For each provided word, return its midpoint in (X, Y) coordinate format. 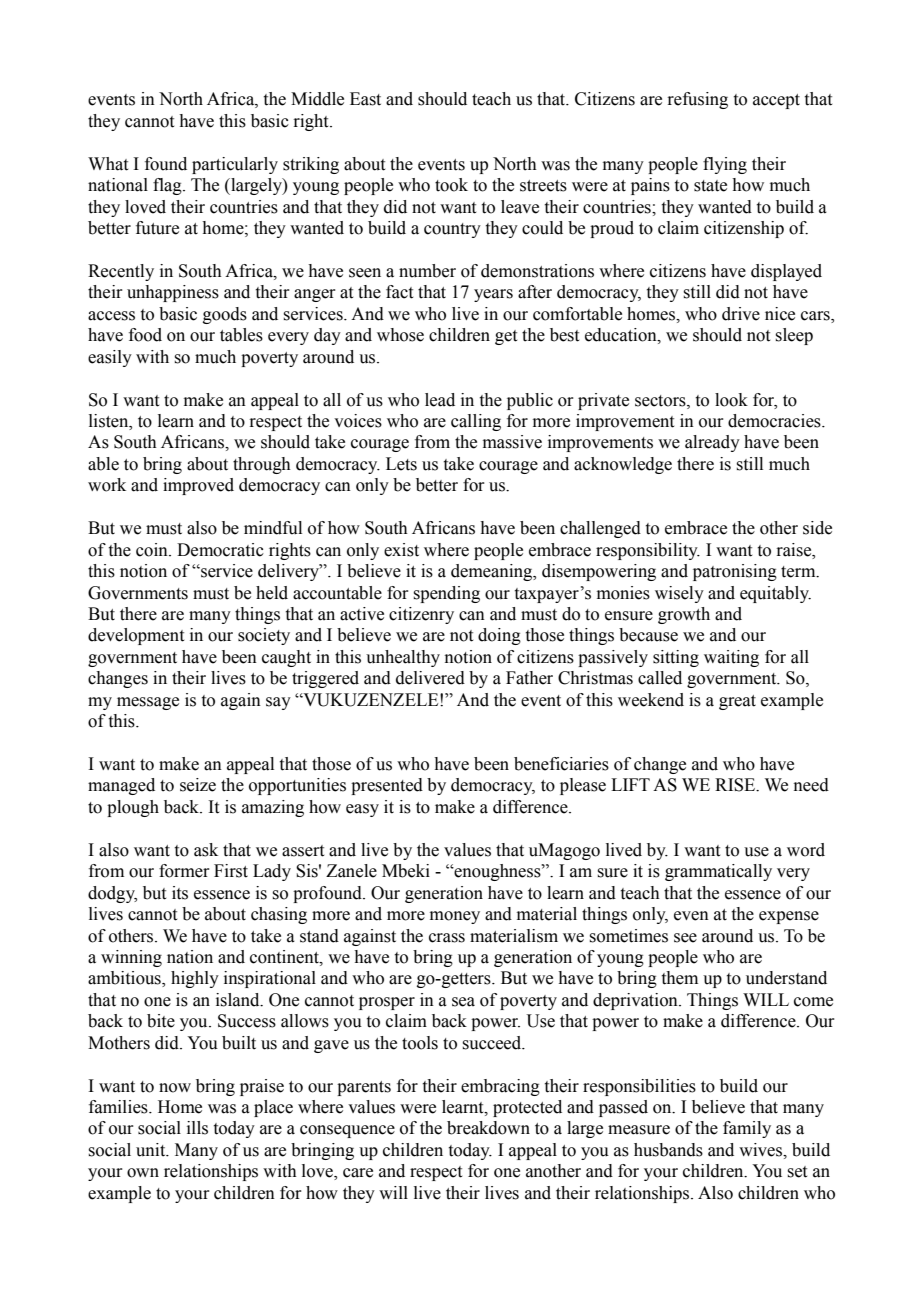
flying (725, 165)
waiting (731, 658)
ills (197, 1128)
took (451, 185)
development (136, 636)
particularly (235, 165)
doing (499, 636)
